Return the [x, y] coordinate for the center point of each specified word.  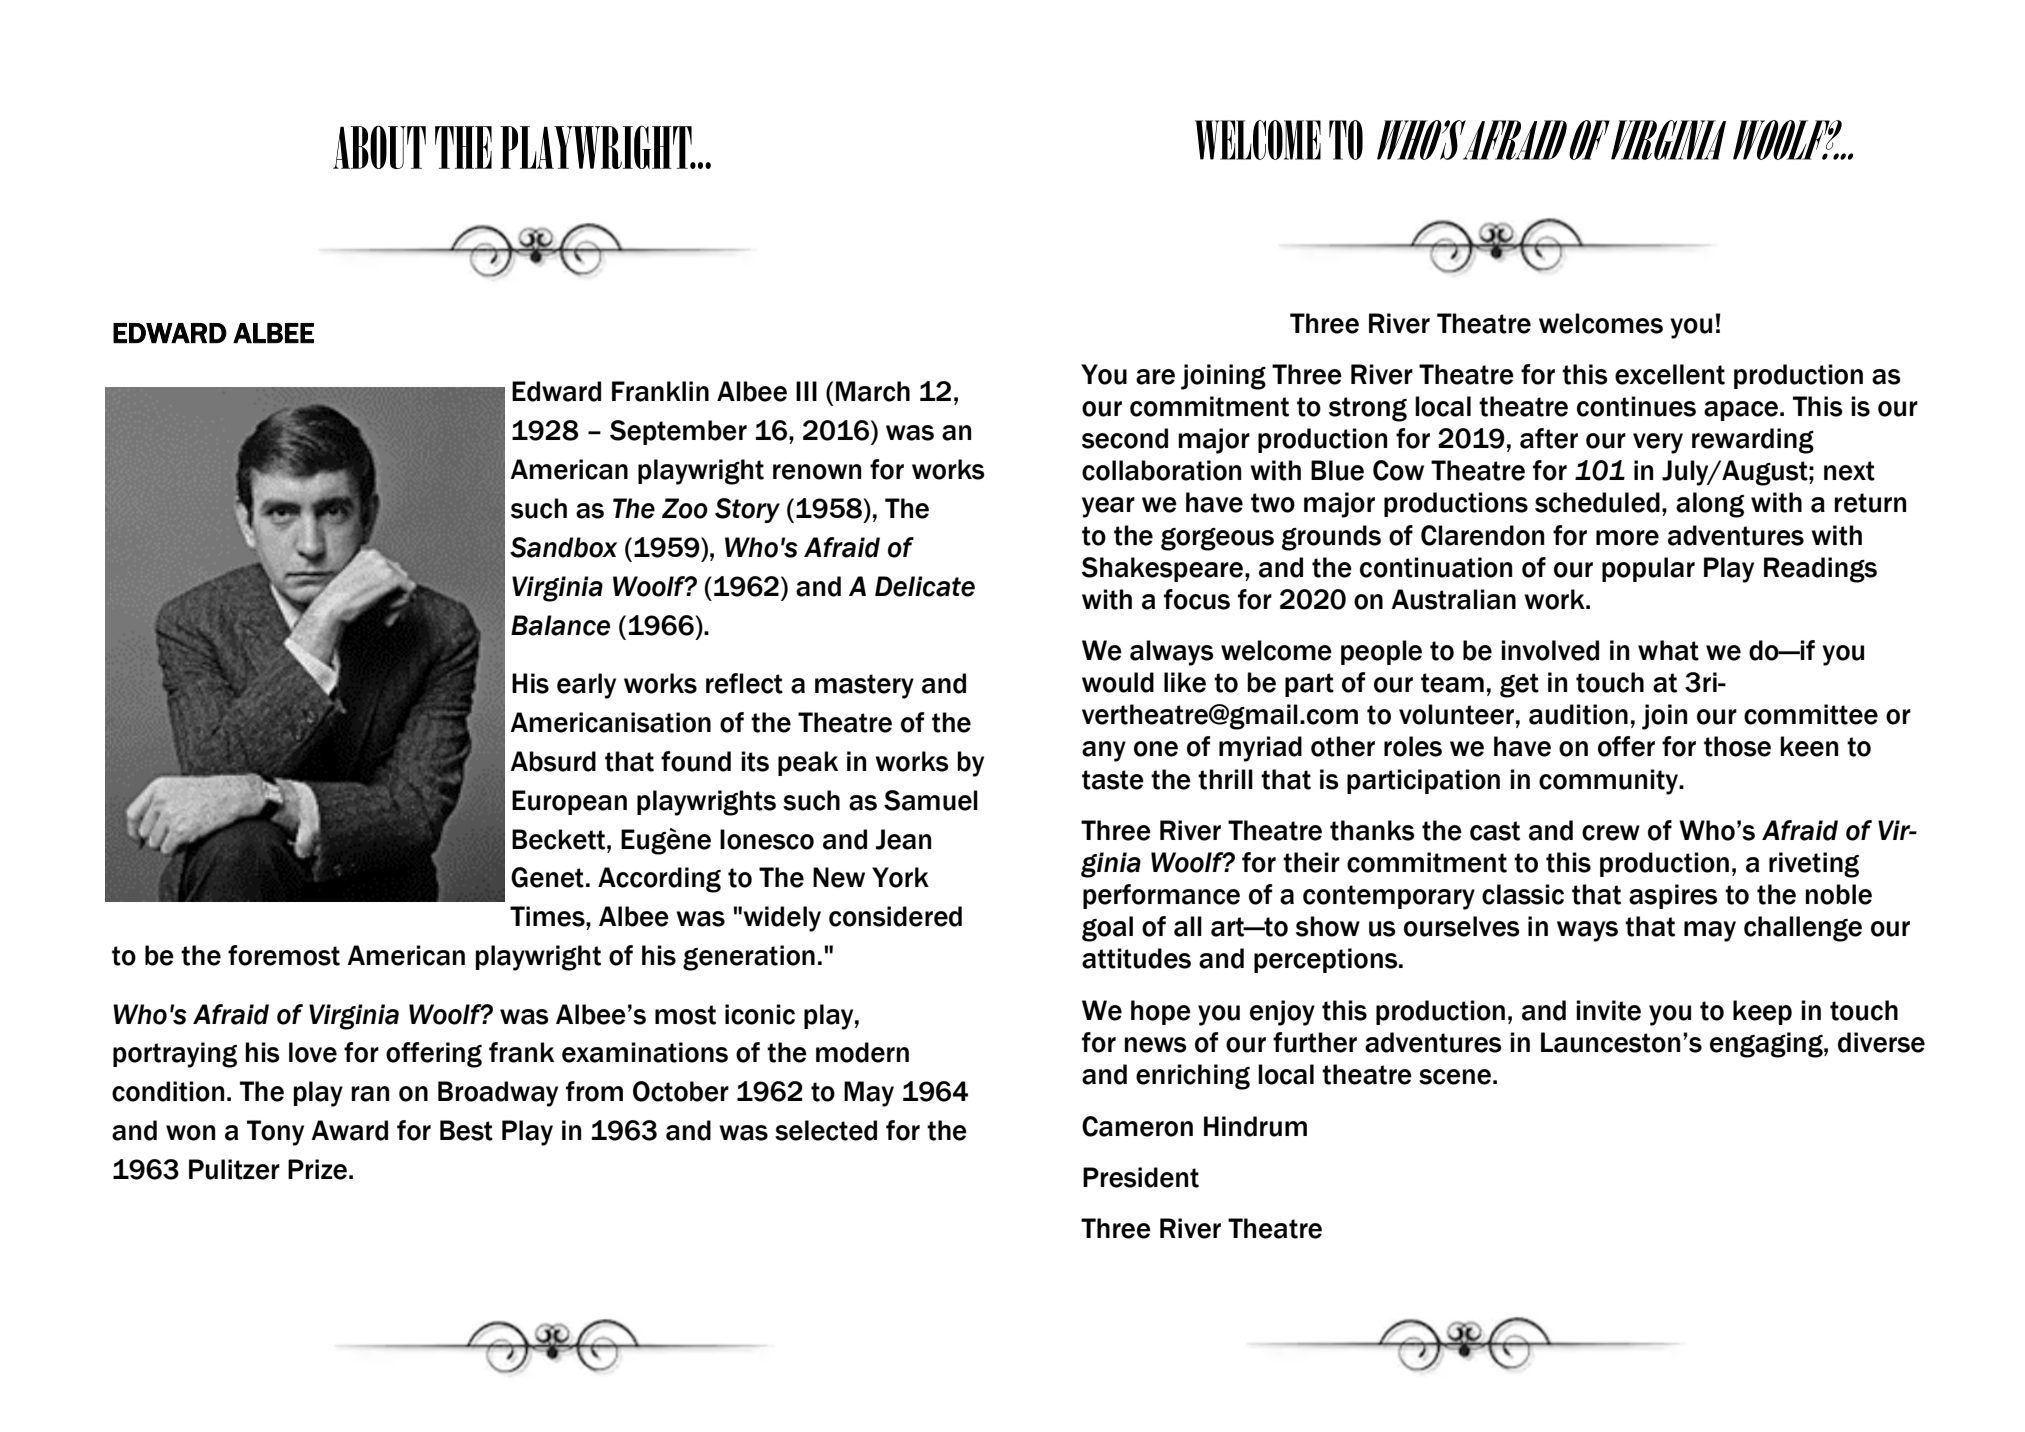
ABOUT [379, 147]
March [873, 391]
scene [1455, 1077]
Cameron [1137, 1126]
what [1668, 650]
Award [349, 1130]
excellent [1670, 374]
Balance [560, 625]
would [1118, 682]
